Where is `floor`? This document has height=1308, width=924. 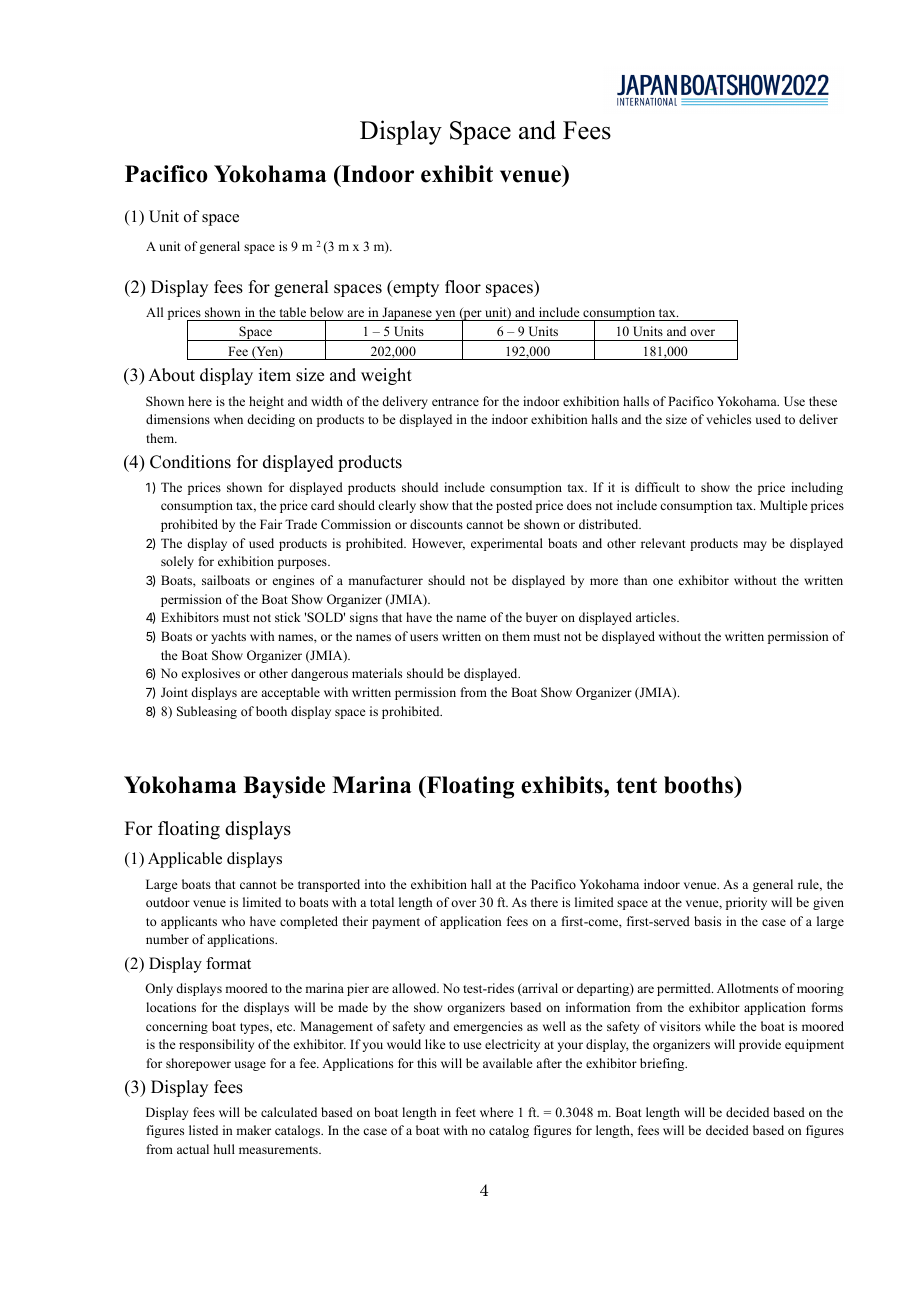 floor is located at coordinates (463, 287).
